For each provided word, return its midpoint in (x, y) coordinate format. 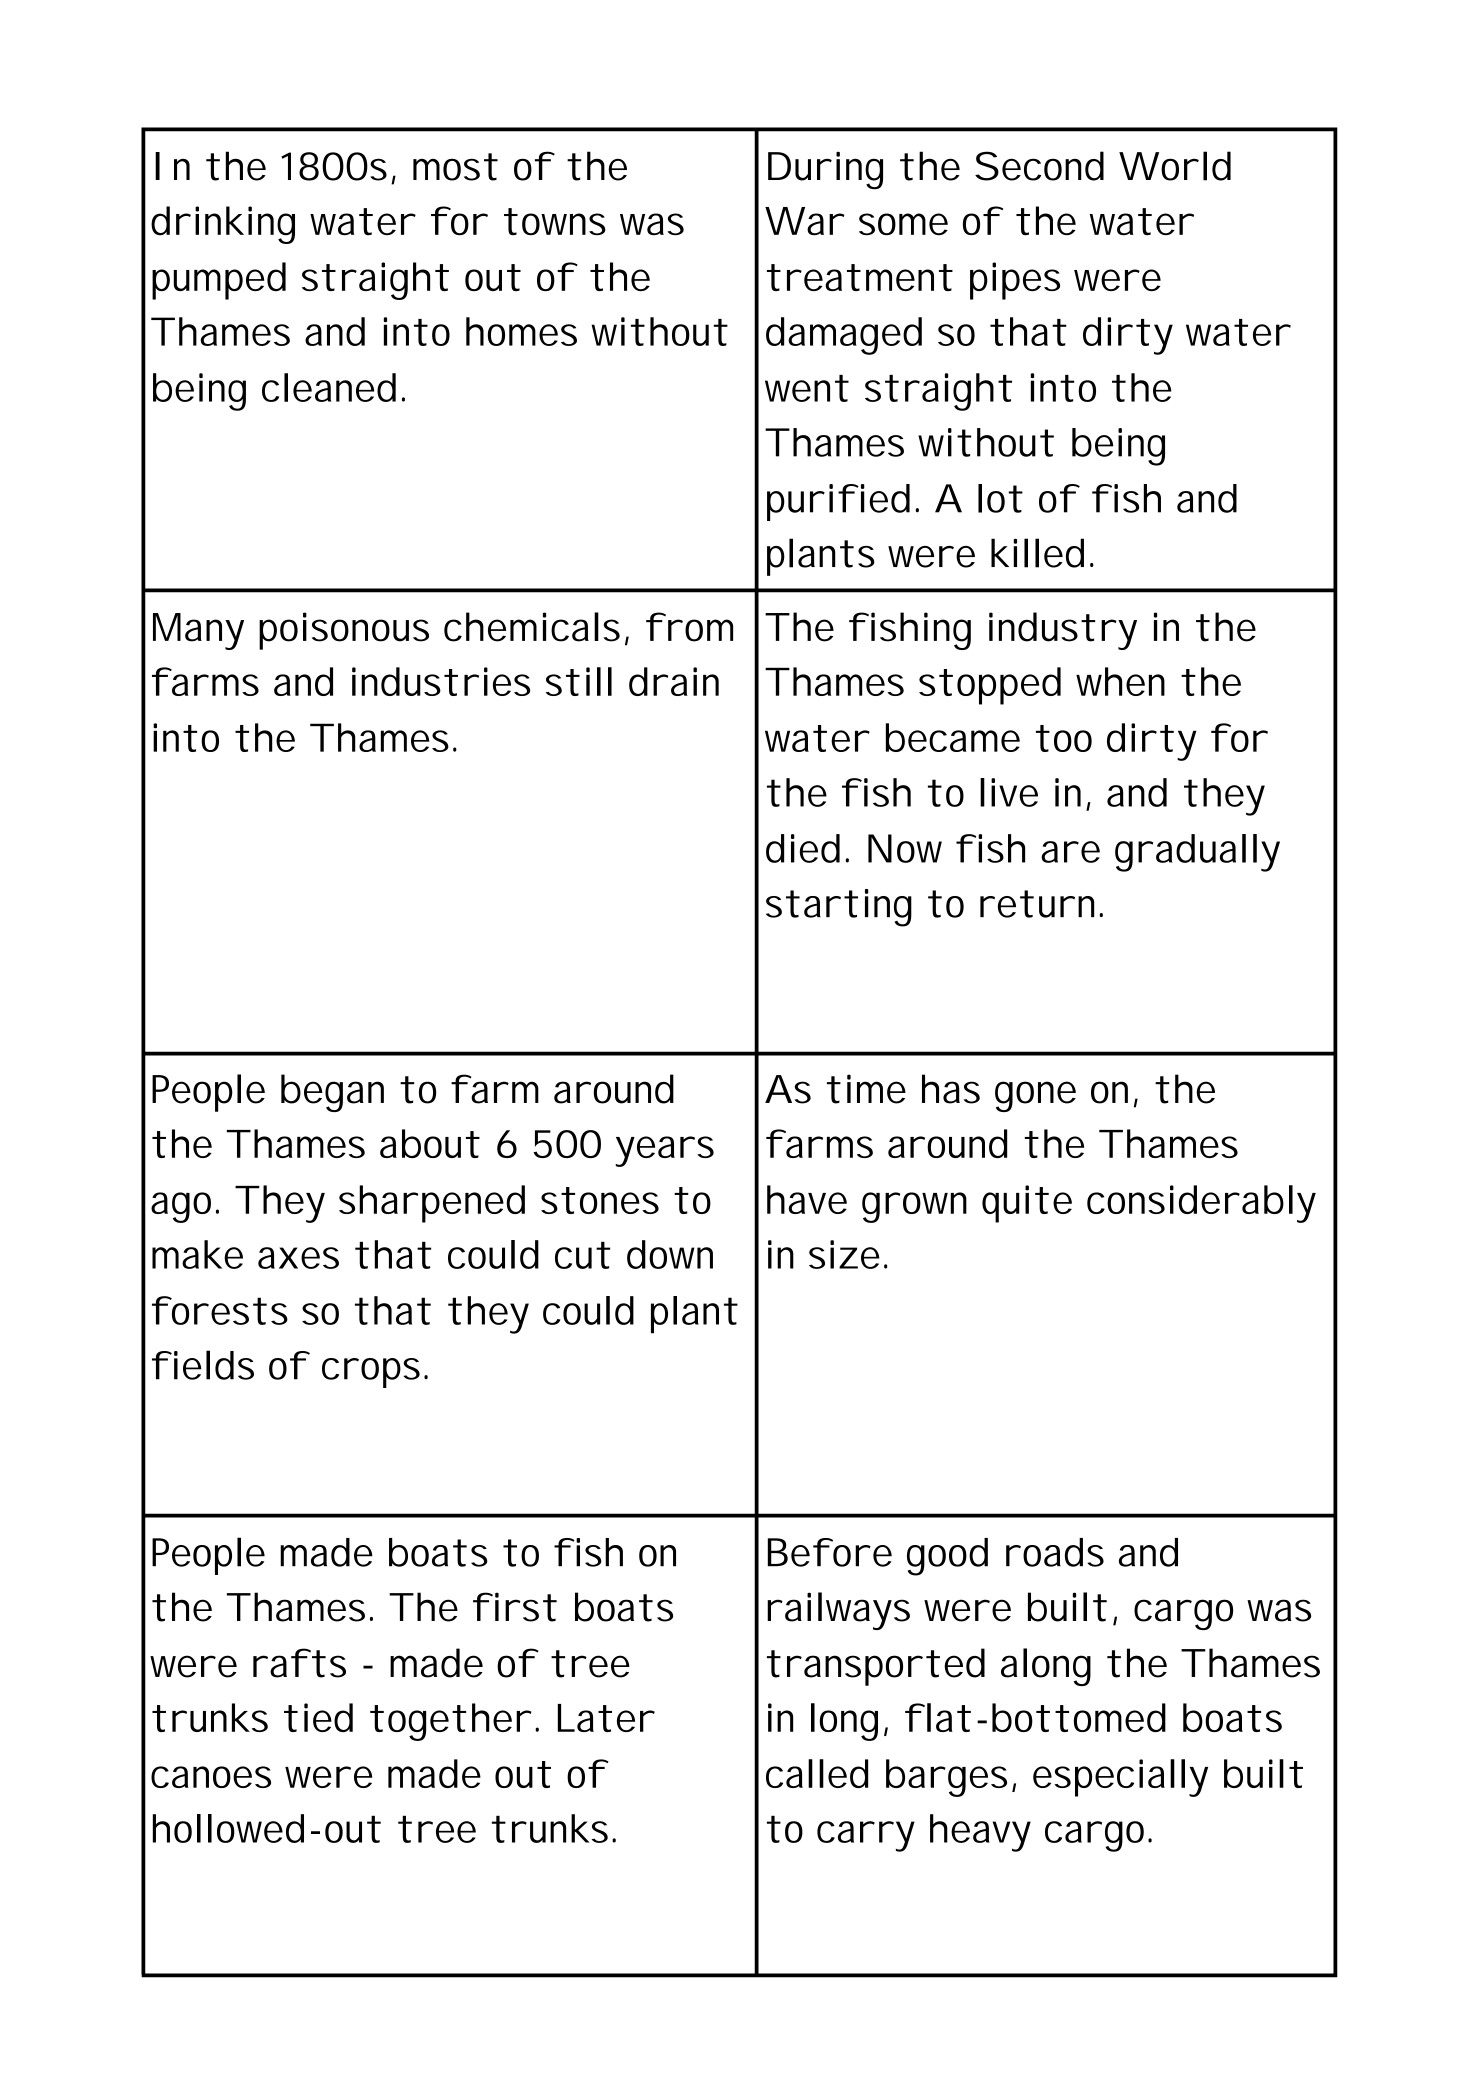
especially (1120, 1778)
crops (371, 1373)
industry (1063, 631)
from (689, 627)
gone (1035, 1096)
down (670, 1254)
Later (606, 1718)
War (804, 221)
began (332, 1093)
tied (318, 1717)
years (664, 1151)
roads (1055, 1552)
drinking (223, 225)
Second (1039, 166)
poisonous (344, 631)
